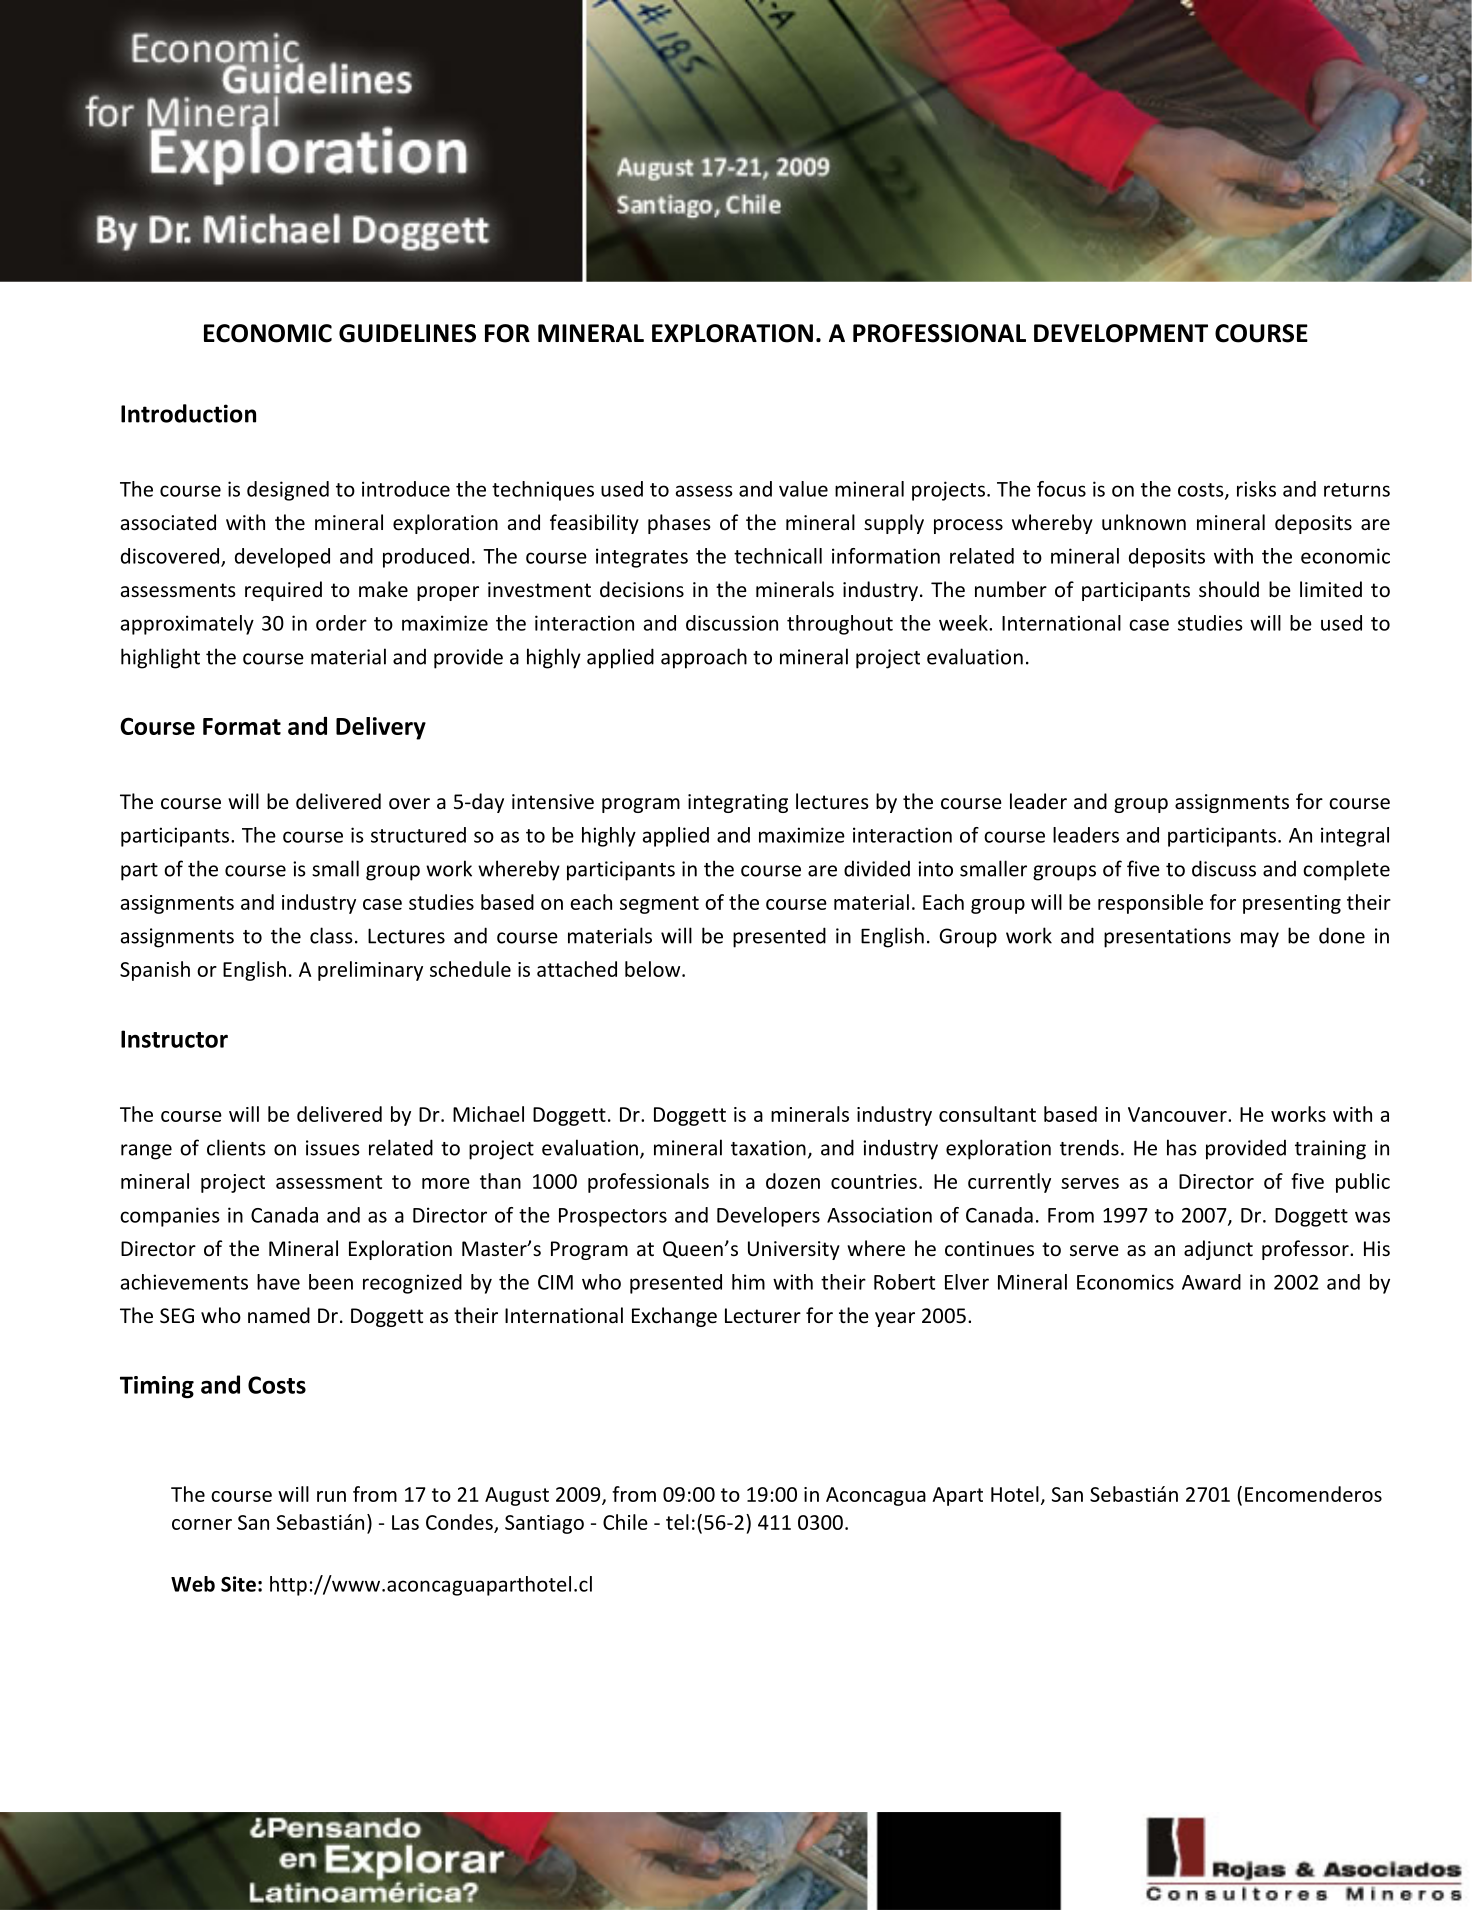 This screenshot has width=1476, height=1910. What do you see at coordinates (803, 489) in the screenshot?
I see `value` at bounding box center [803, 489].
